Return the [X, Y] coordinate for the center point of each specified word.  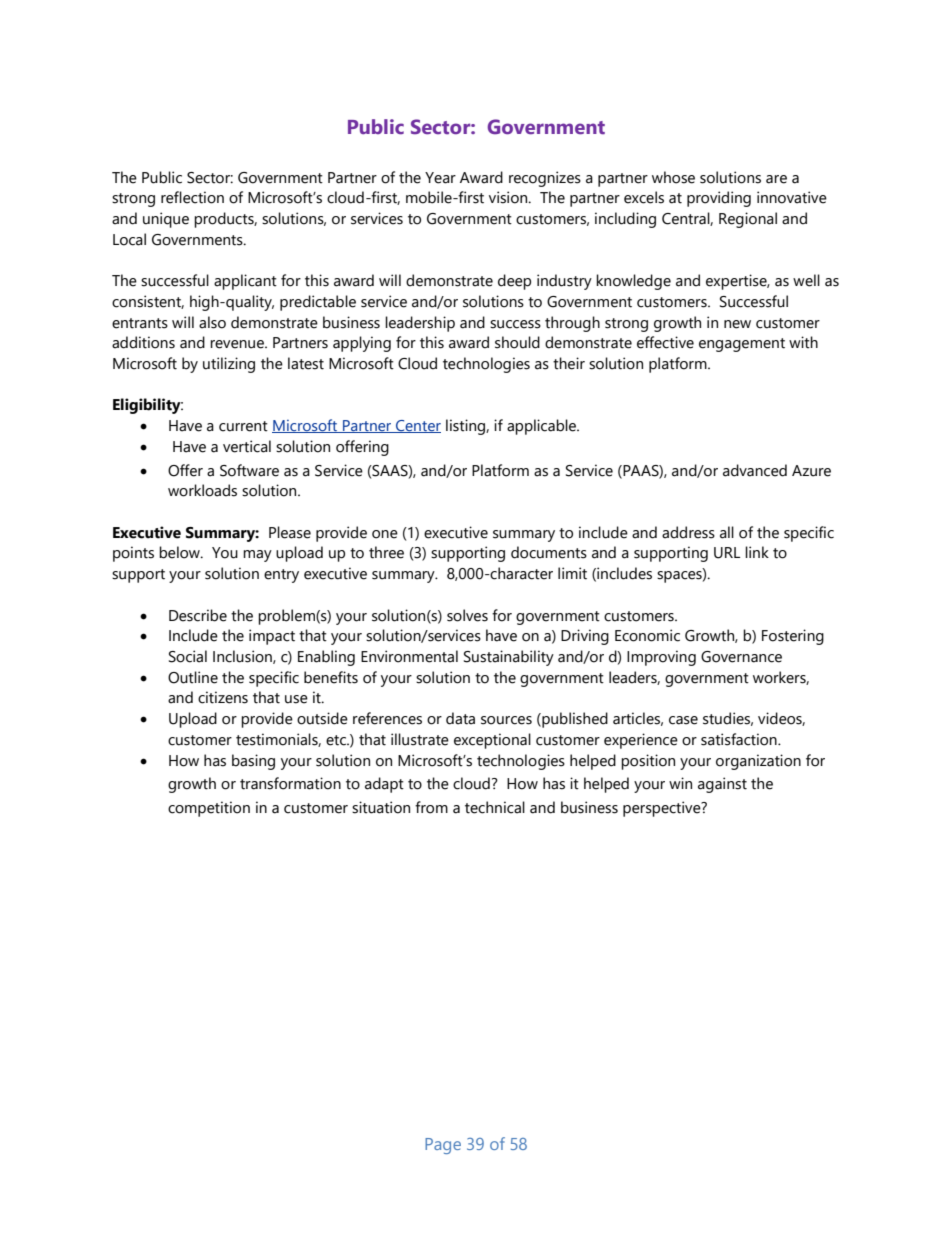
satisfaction [740, 739]
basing [253, 762]
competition [209, 809]
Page [443, 1146]
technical [495, 807]
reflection [192, 197]
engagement [742, 345]
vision [509, 197]
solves [467, 615]
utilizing [229, 365]
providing [719, 199]
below [180, 552]
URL [727, 553]
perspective [663, 809]
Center [417, 426]
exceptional [492, 741]
